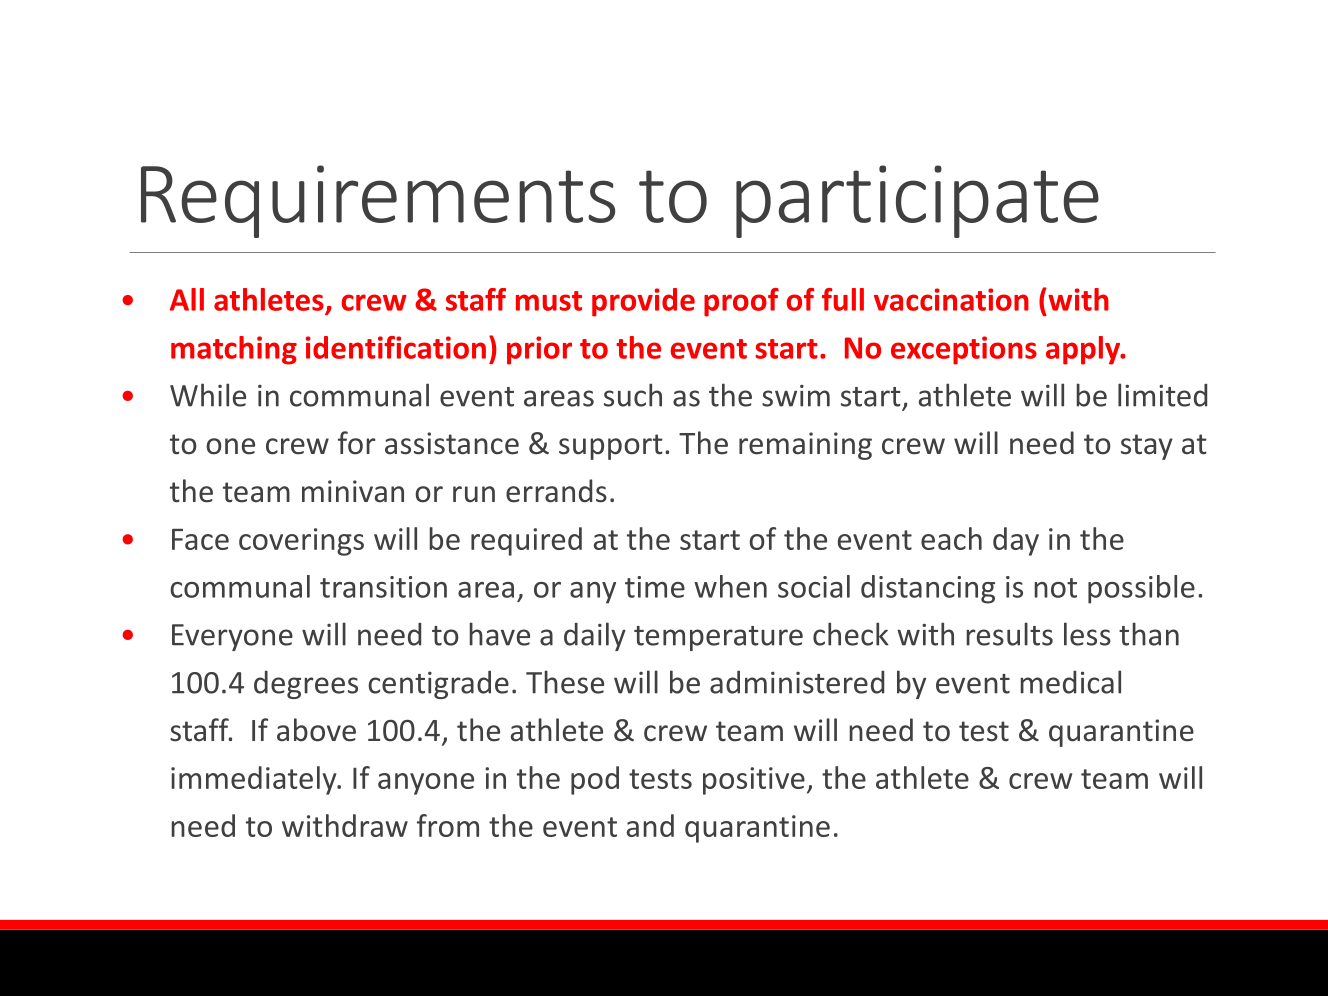 This image has width=1328, height=996. What do you see at coordinates (353, 491) in the image?
I see `minivan` at bounding box center [353, 491].
